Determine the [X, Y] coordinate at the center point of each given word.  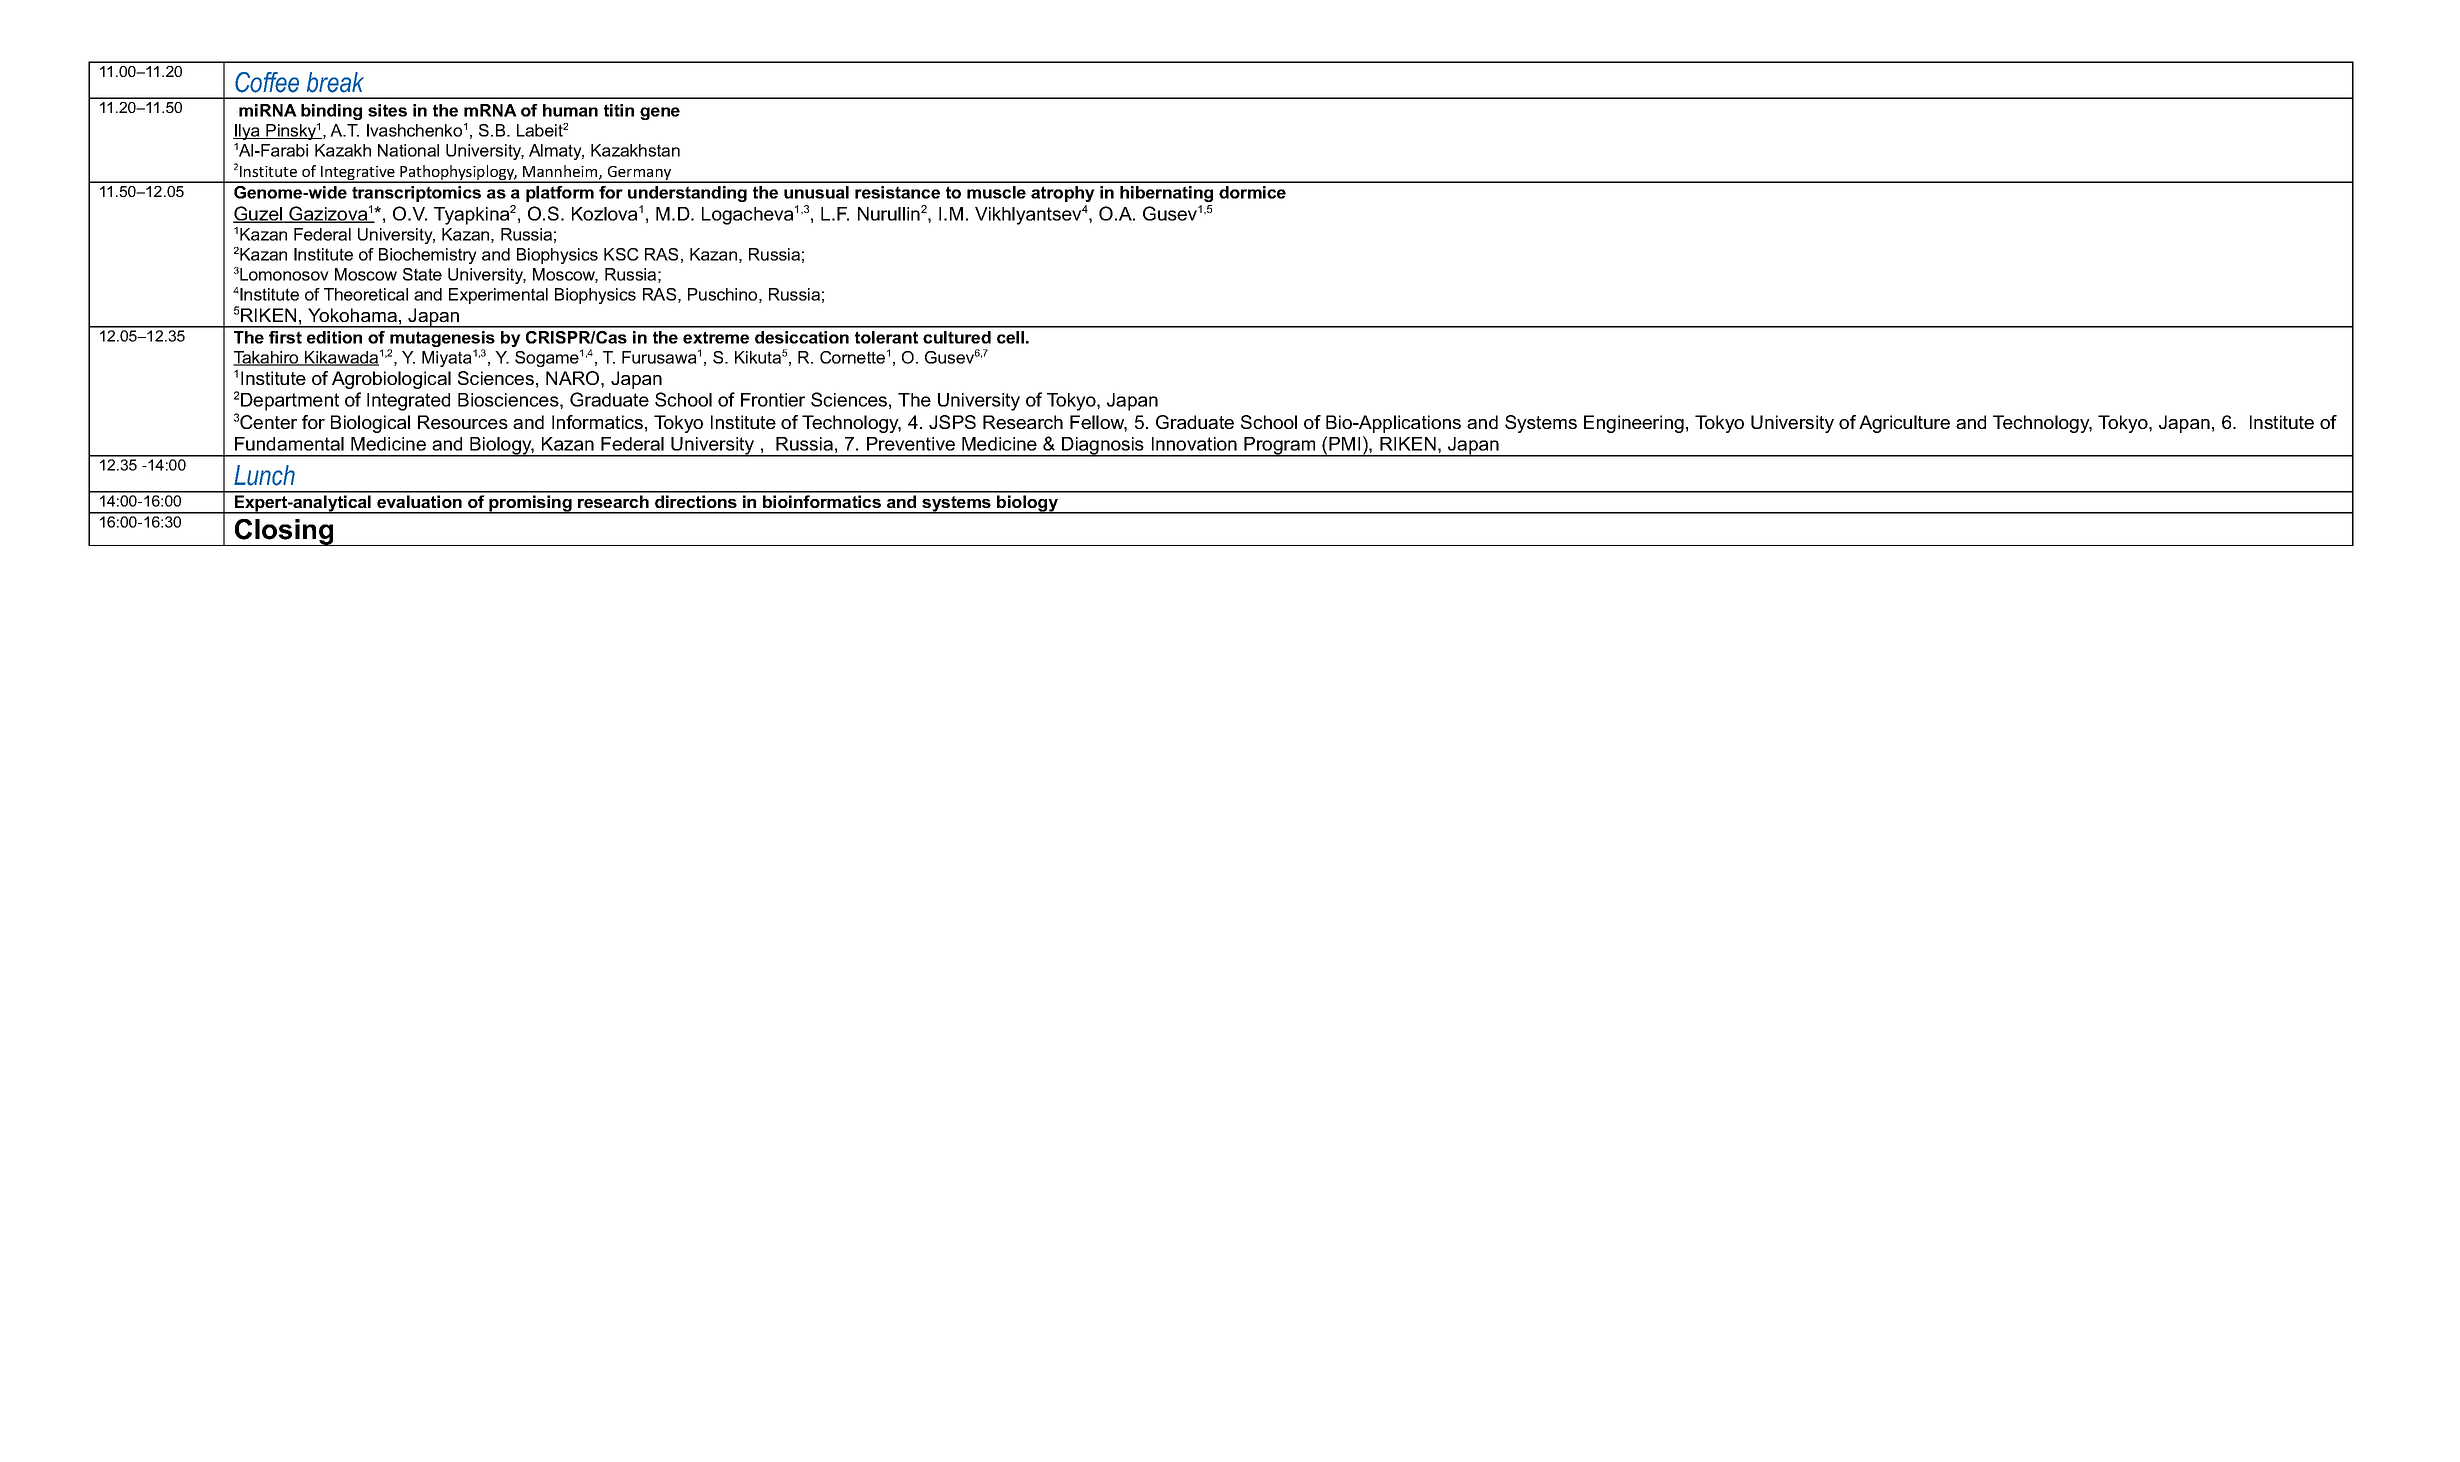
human [570, 110]
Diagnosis [1103, 447]
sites [387, 110]
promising [530, 504]
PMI [1344, 444]
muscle [996, 192]
